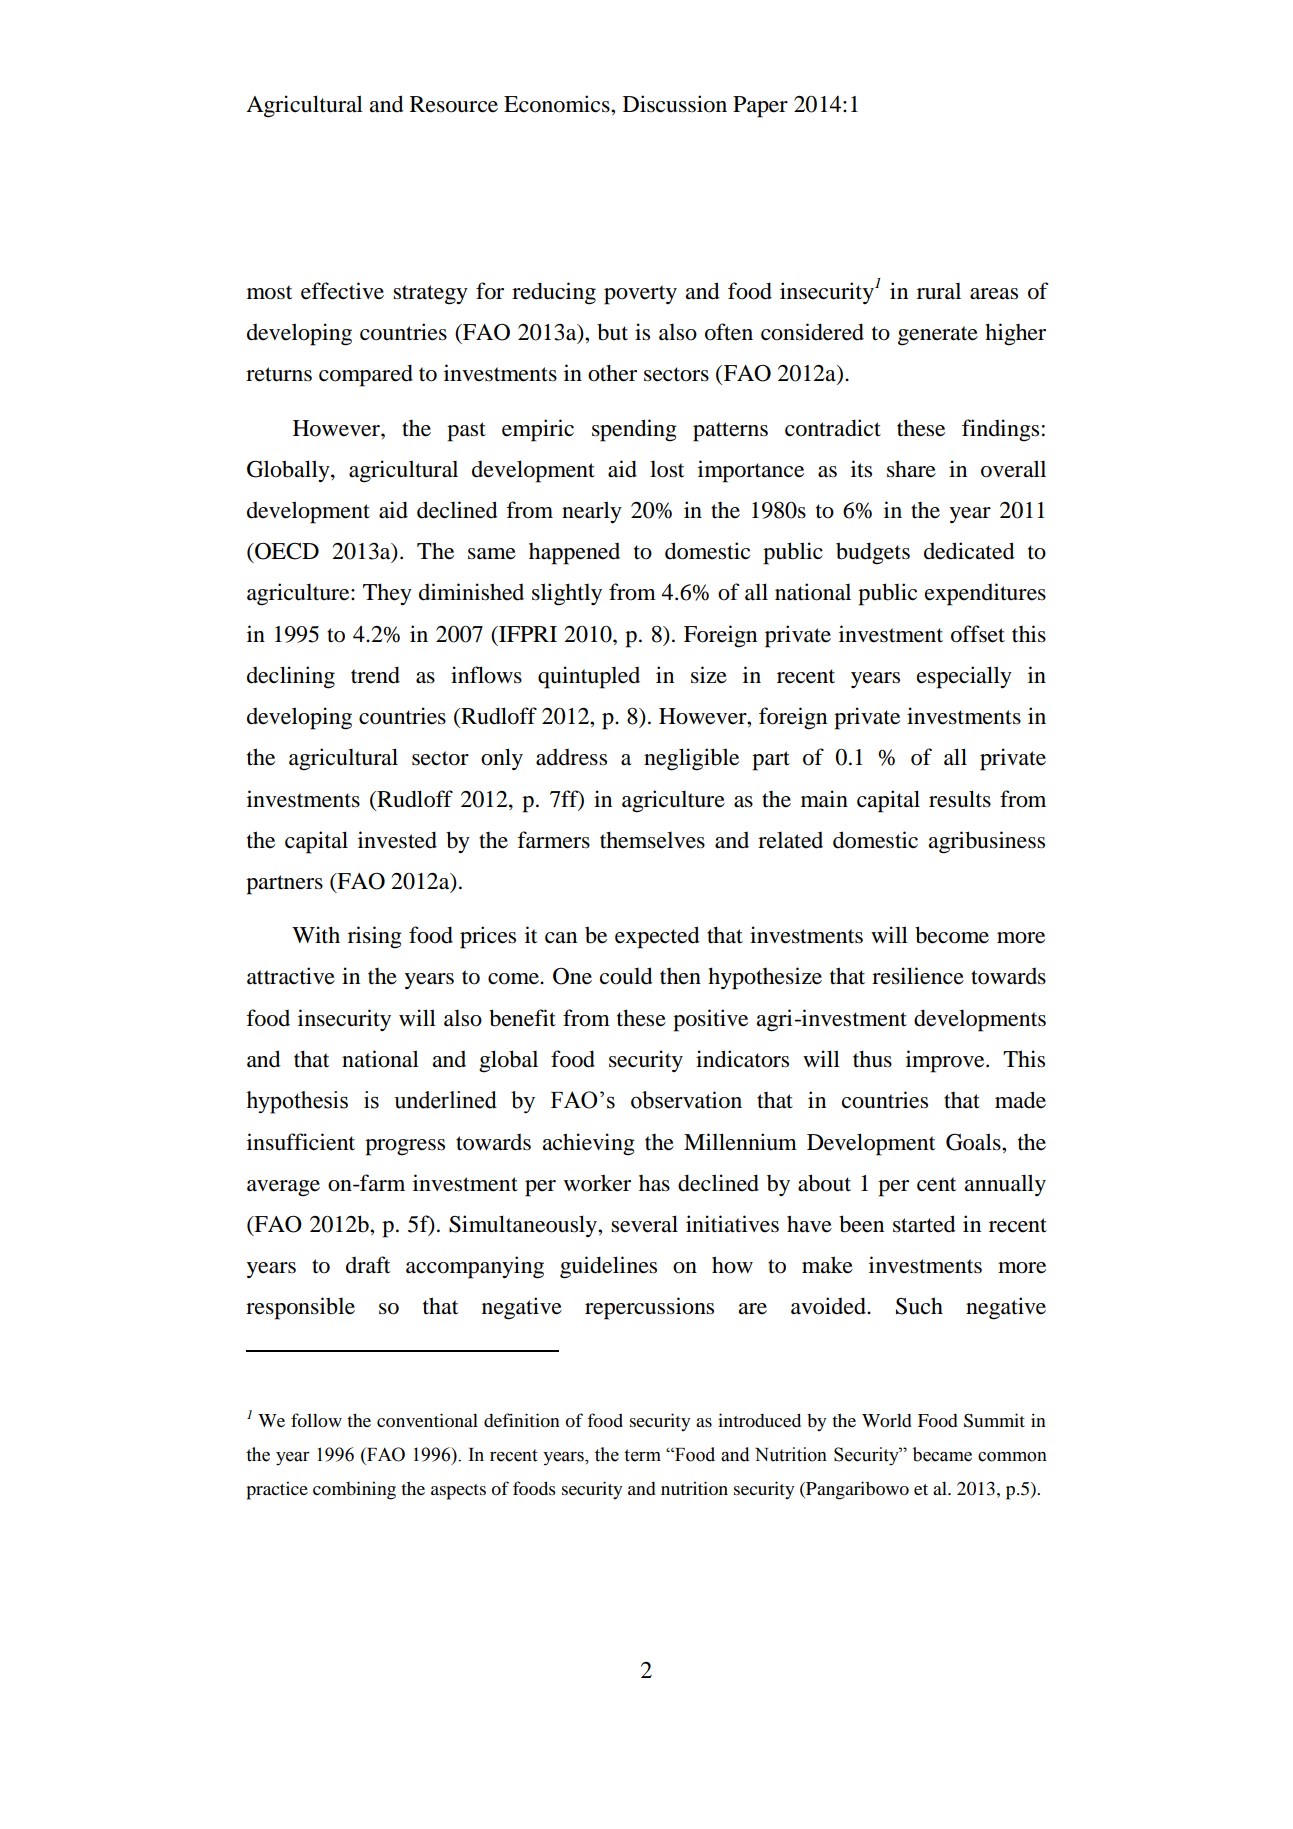 This page has height=1829, width=1293. I want to click on combining, so click(354, 1490).
